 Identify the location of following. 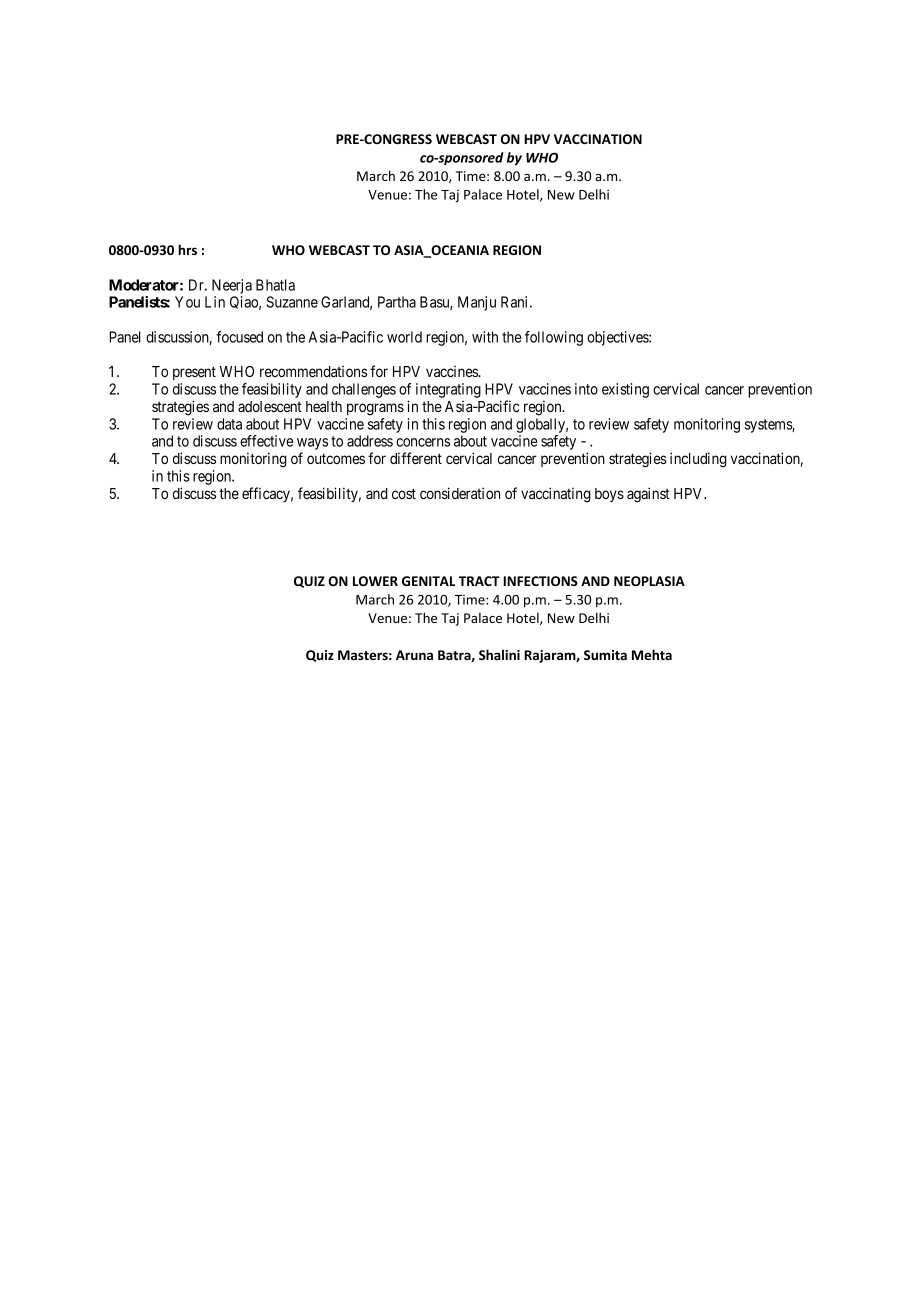
(554, 338).
